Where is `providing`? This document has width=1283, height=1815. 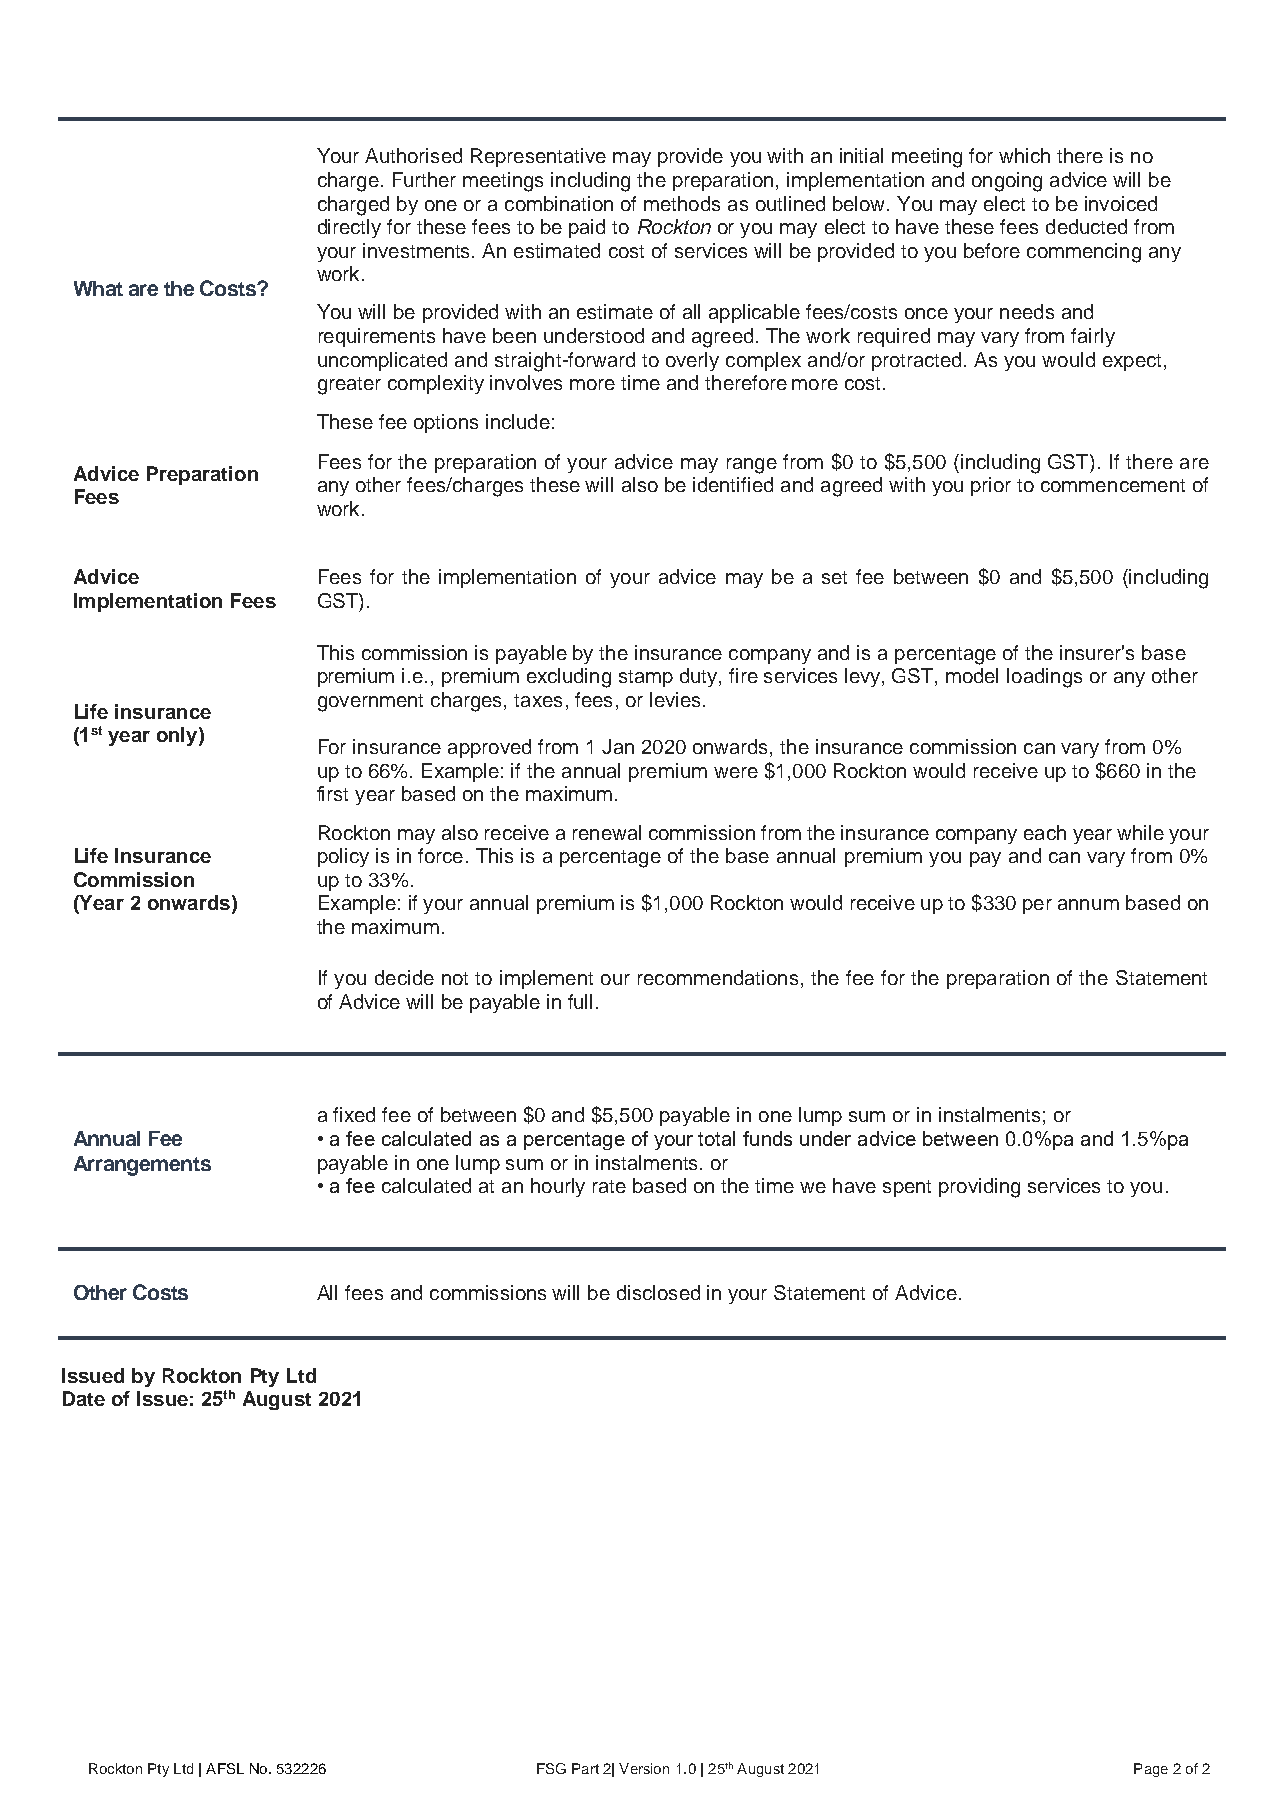
providing is located at coordinates (979, 1188).
